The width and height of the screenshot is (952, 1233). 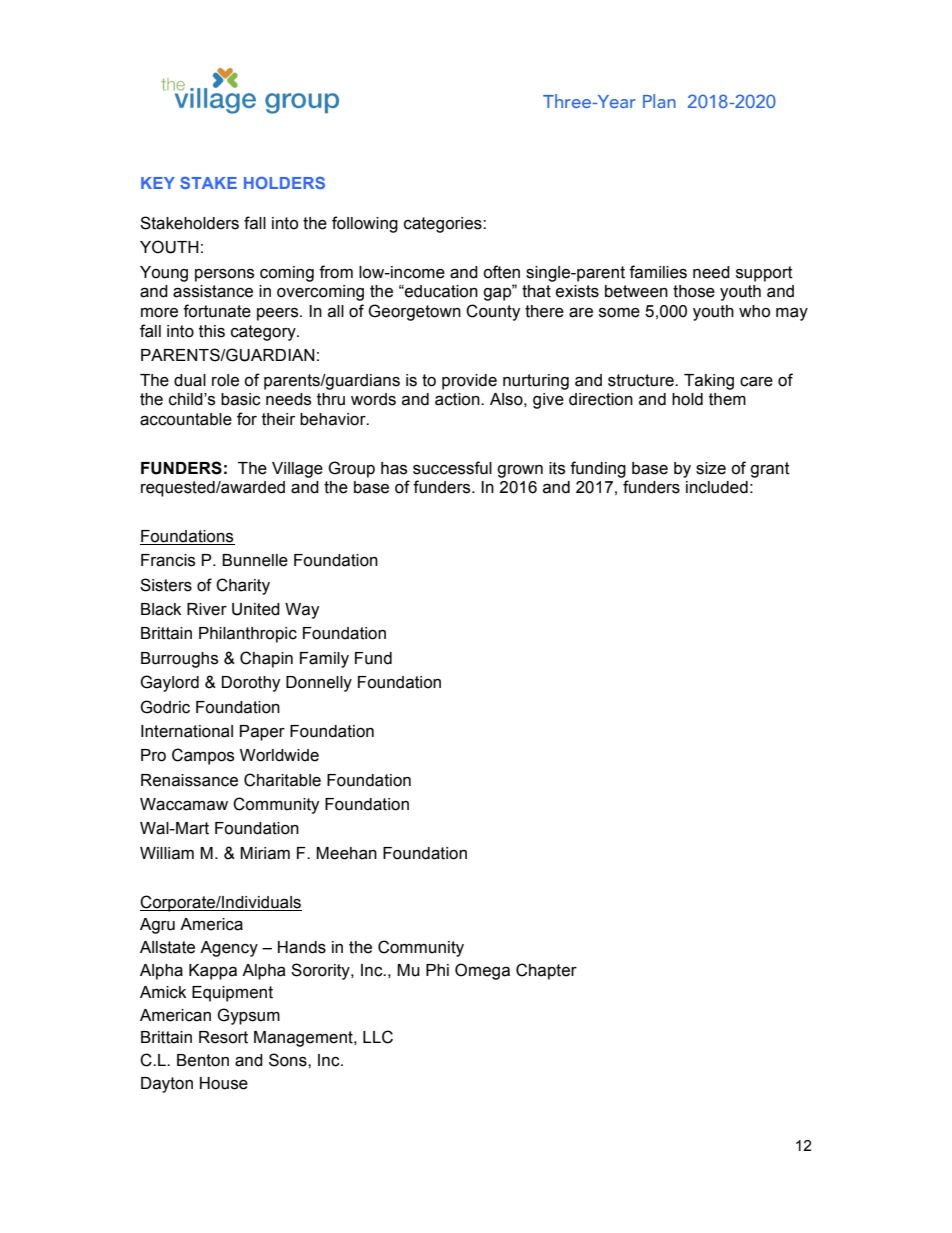 What do you see at coordinates (158, 183) in the screenshot?
I see `KEY` at bounding box center [158, 183].
